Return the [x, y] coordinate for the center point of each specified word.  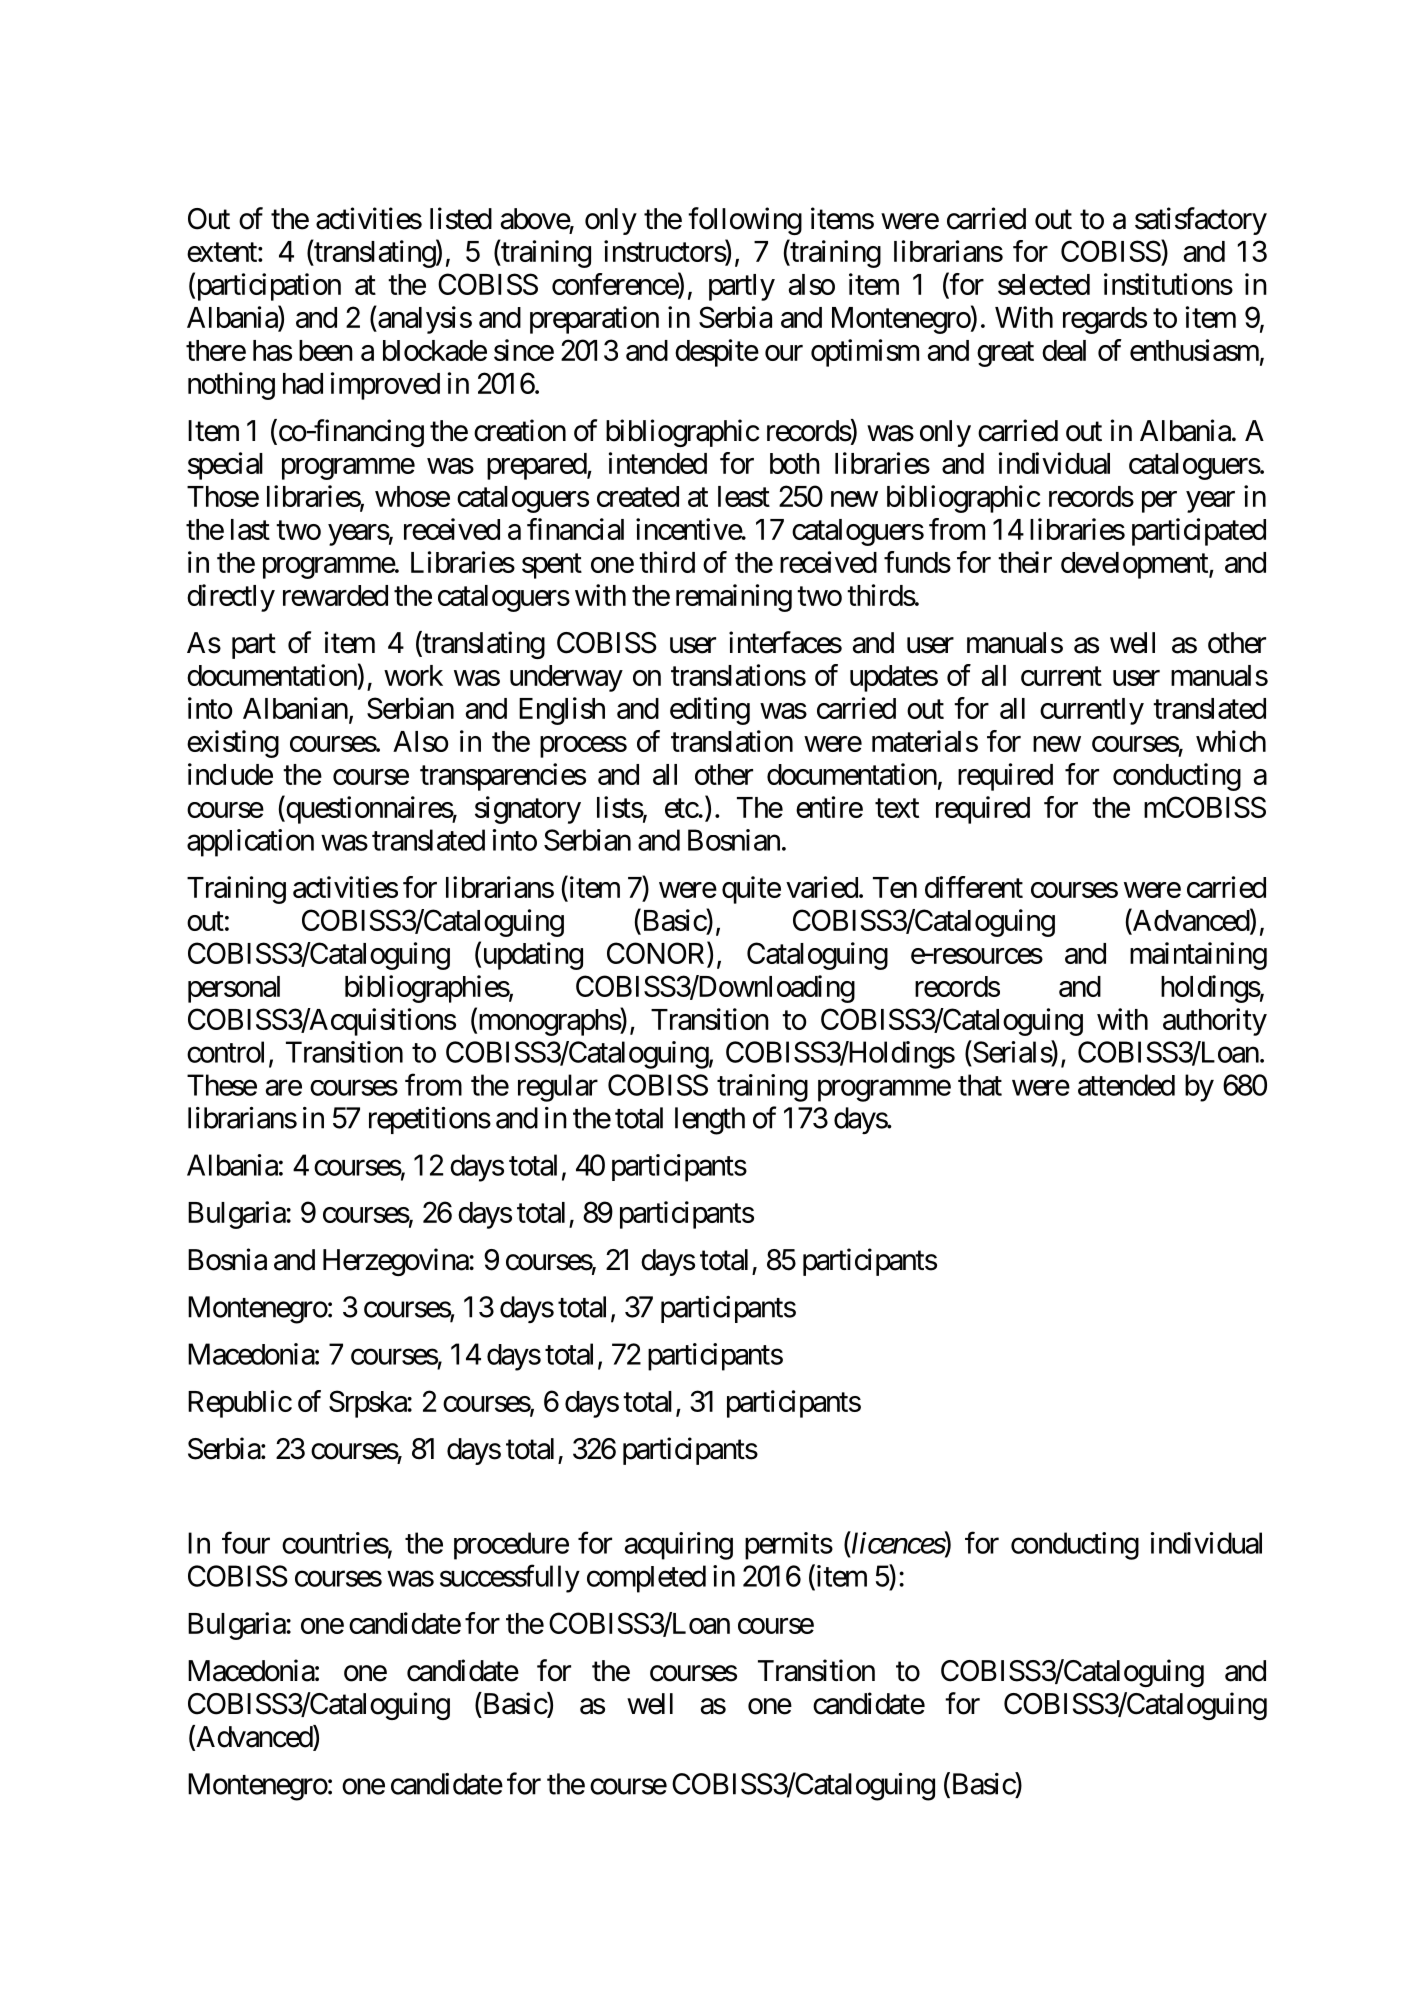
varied [822, 887]
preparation [594, 320]
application [250, 843]
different [974, 887]
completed [646, 1579]
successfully [510, 1579]
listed [461, 218]
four [246, 1543]
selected [1044, 284]
